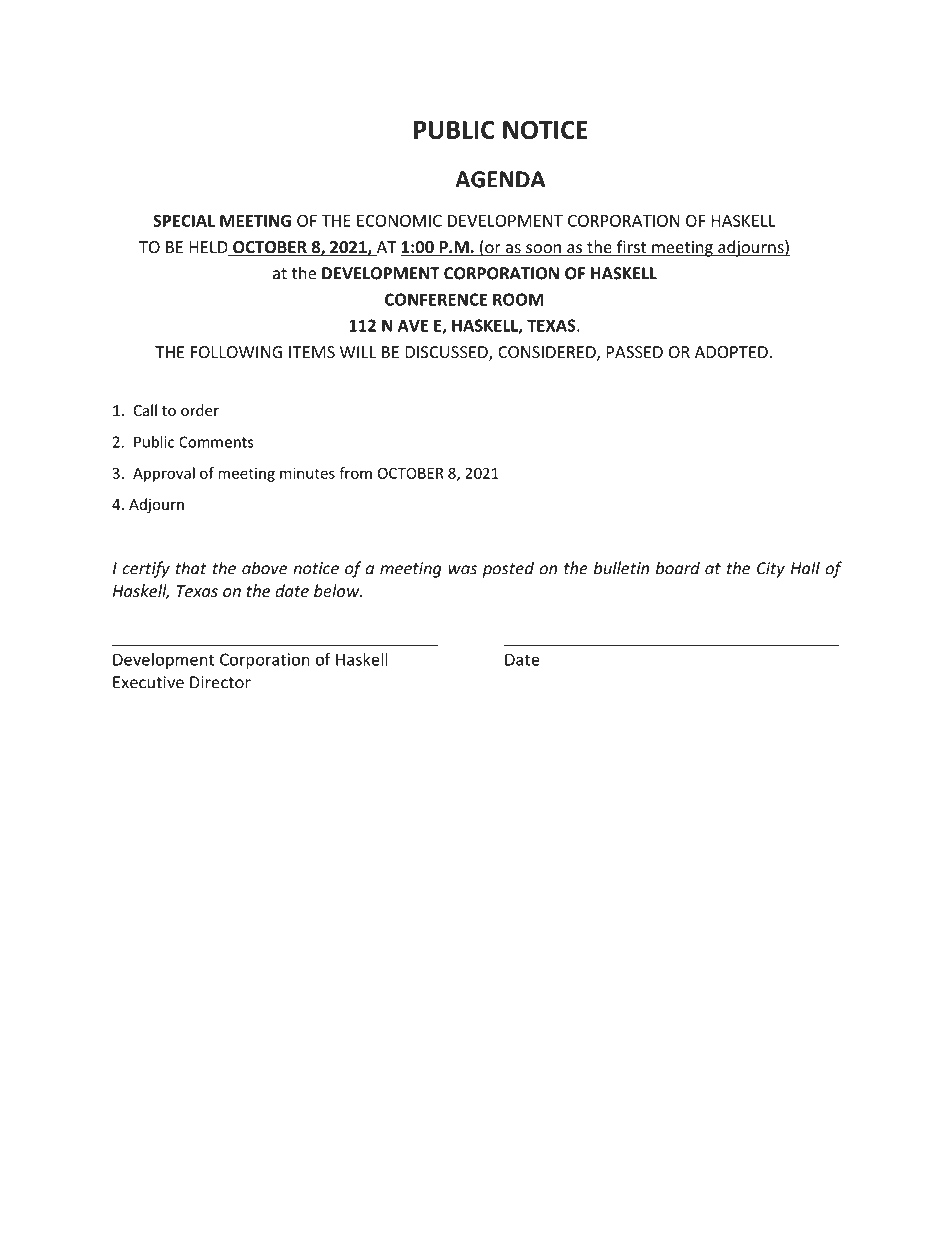 This screenshot has width=952, height=1233. What do you see at coordinates (635, 352) in the screenshot?
I see `PASSED` at bounding box center [635, 352].
